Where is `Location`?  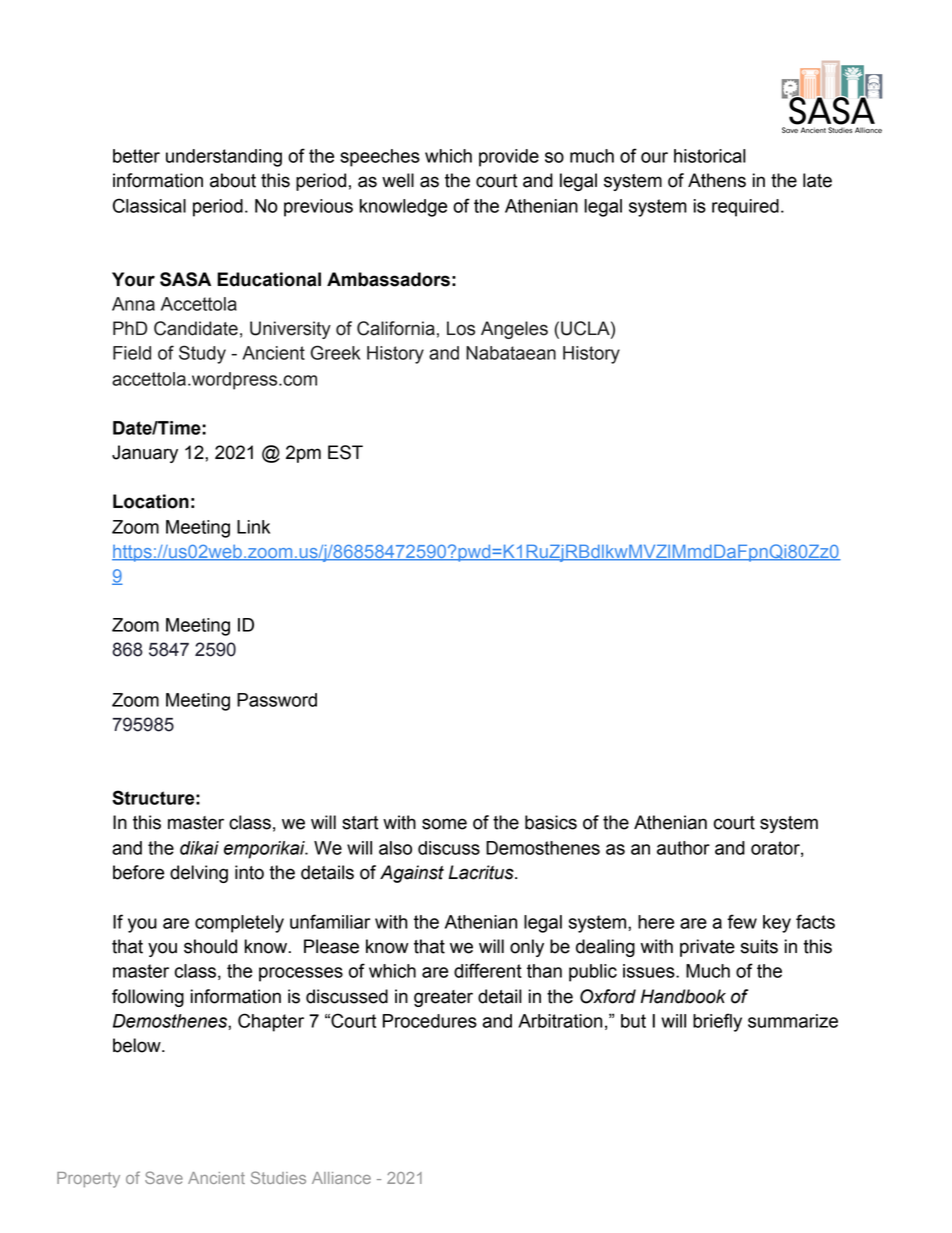
Location is located at coordinates (151, 501).
